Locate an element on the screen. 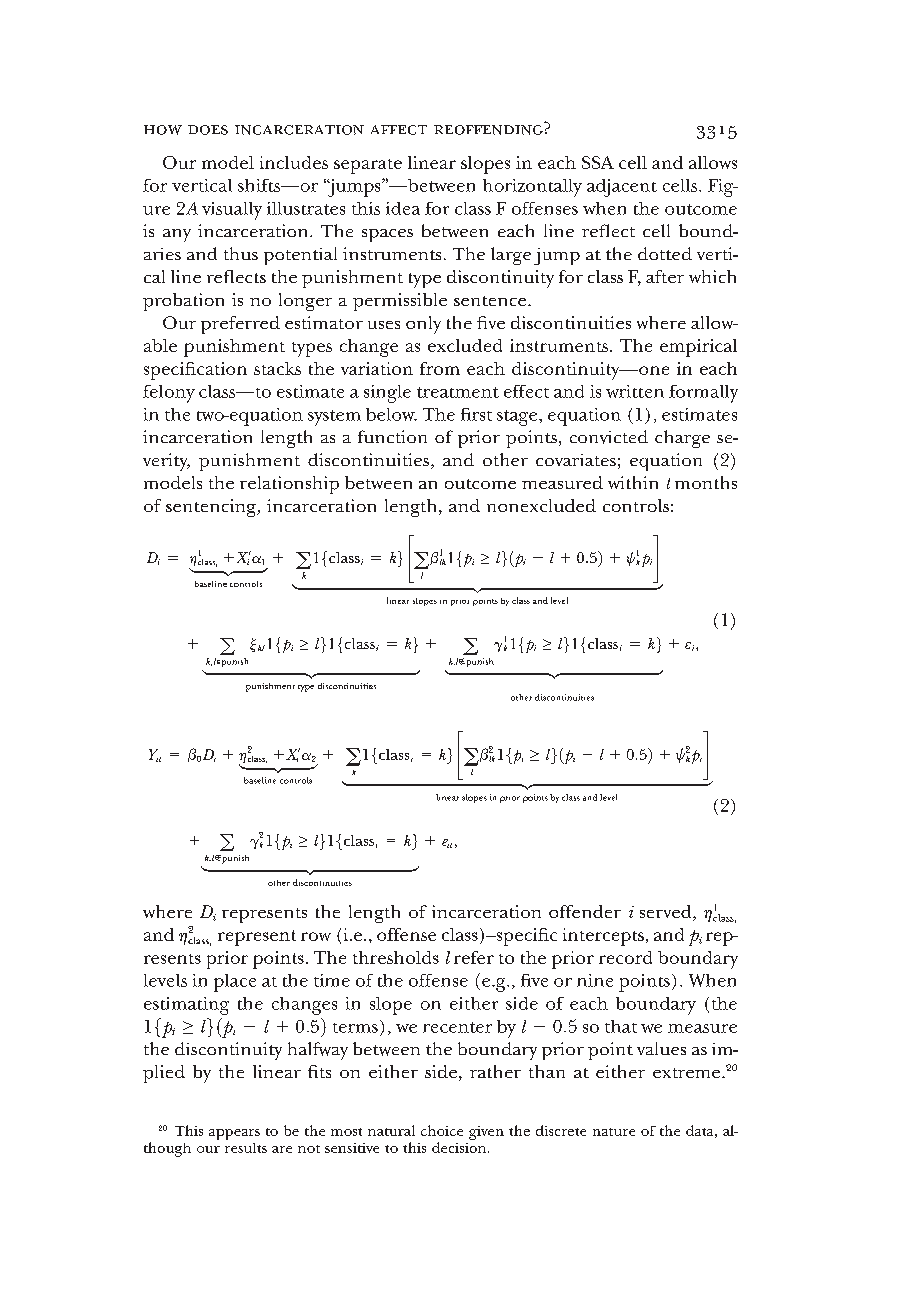  row is located at coordinates (316, 936).
